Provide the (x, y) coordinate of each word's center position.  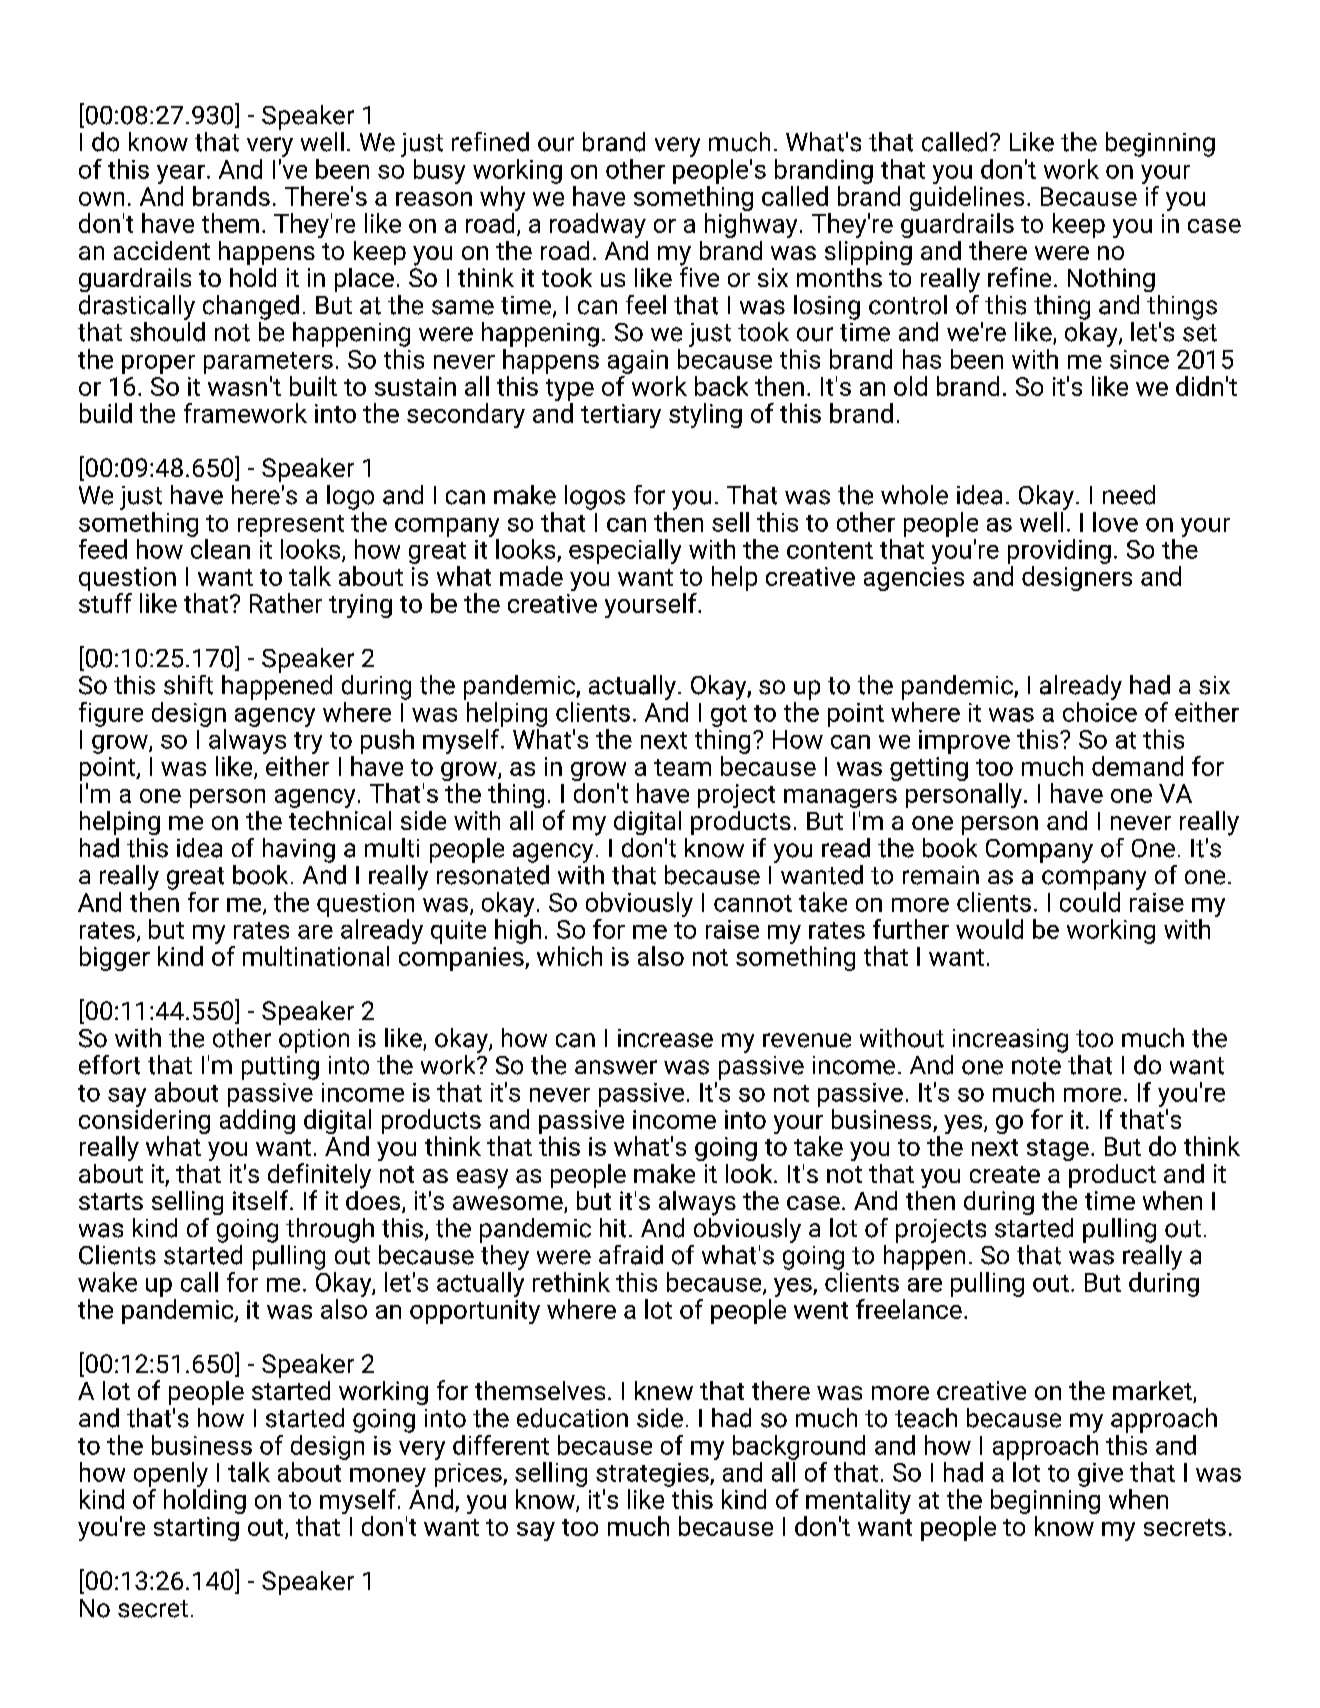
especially (625, 551)
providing (1059, 551)
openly (171, 1474)
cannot (753, 903)
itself (262, 1200)
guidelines (967, 198)
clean (220, 549)
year (181, 174)
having (299, 850)
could (1090, 902)
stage (1058, 1150)
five (699, 276)
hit (613, 1228)
